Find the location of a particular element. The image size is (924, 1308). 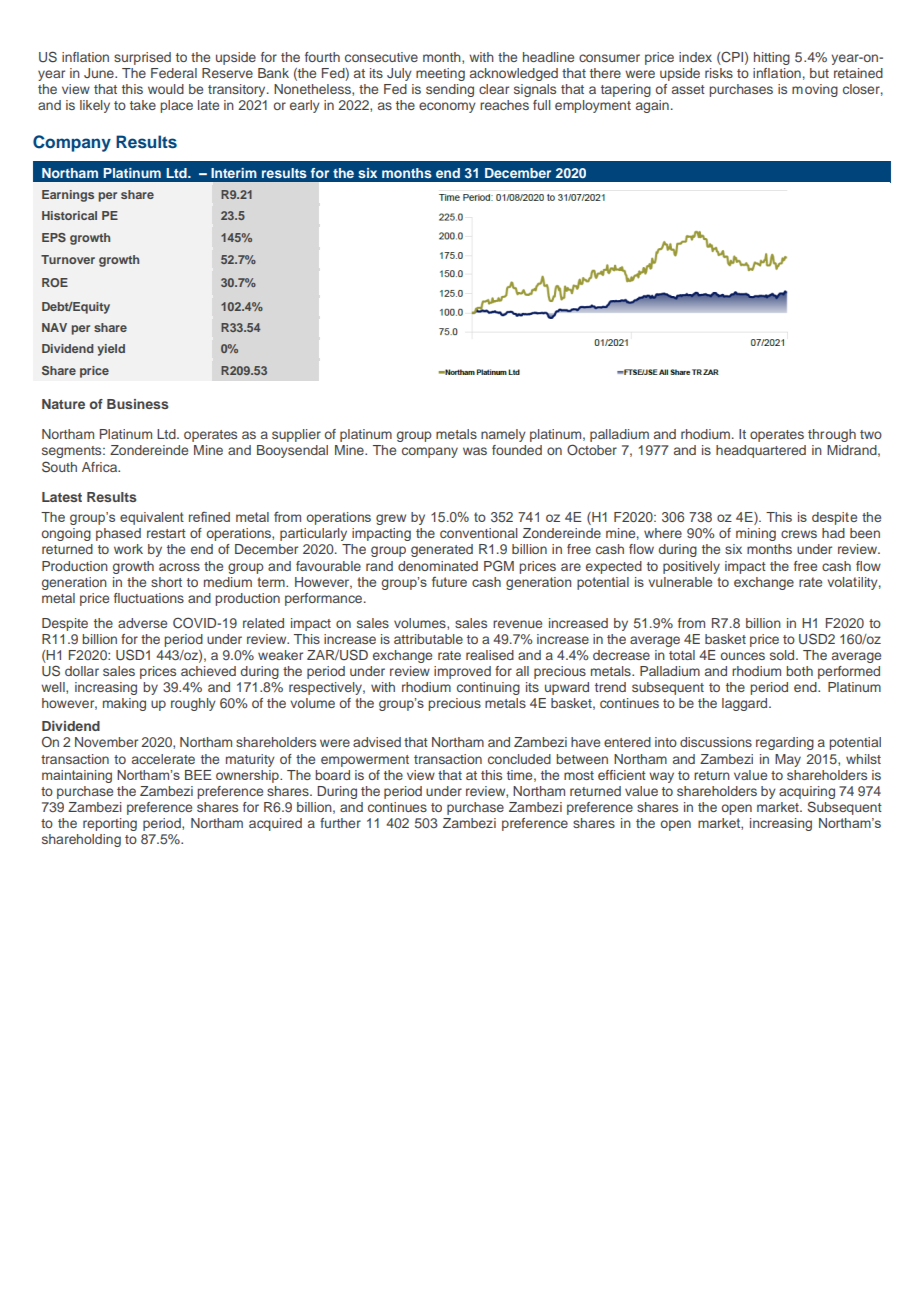

acquiring is located at coordinates (807, 792).
